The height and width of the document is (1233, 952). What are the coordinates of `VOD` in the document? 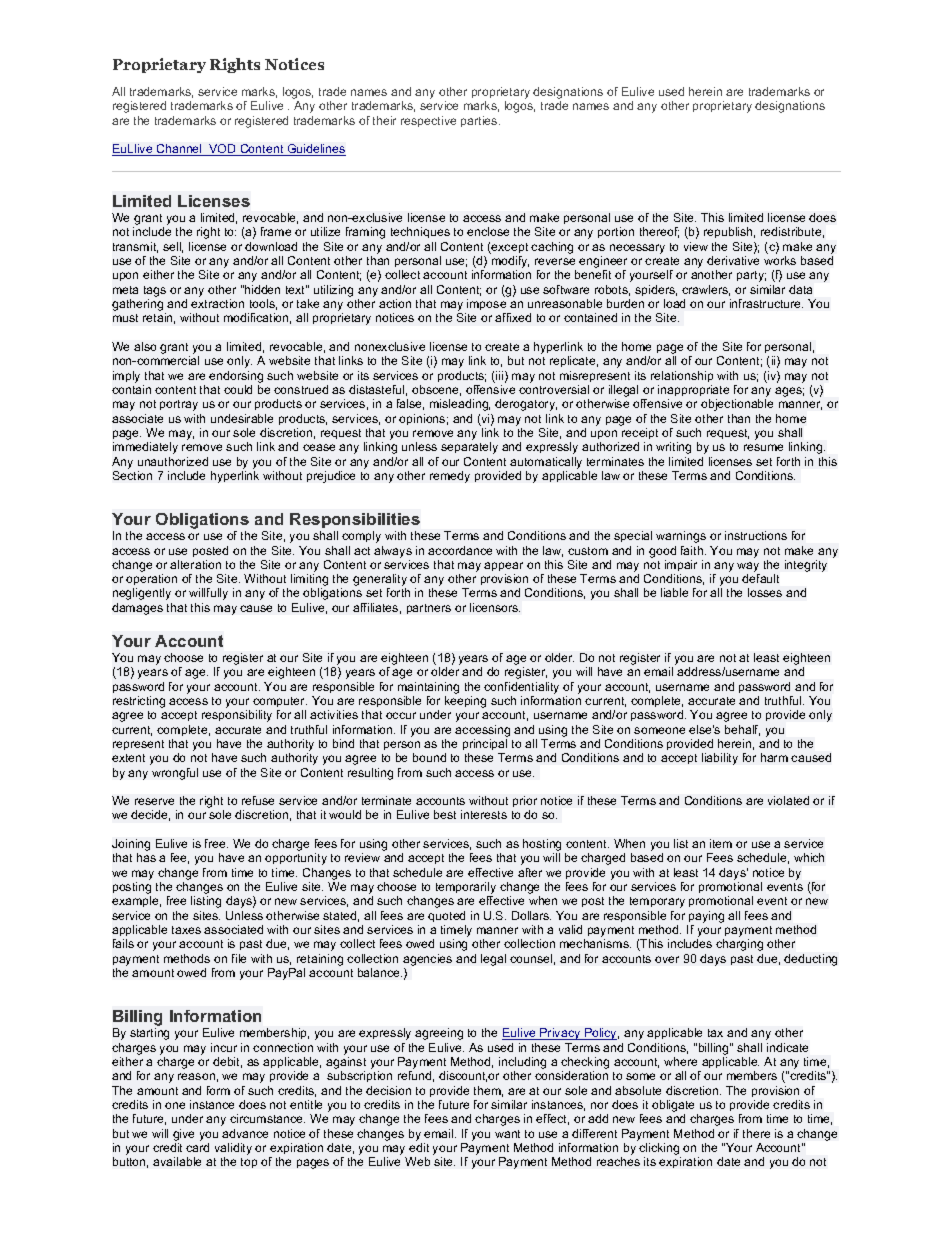 It's located at (222, 150).
